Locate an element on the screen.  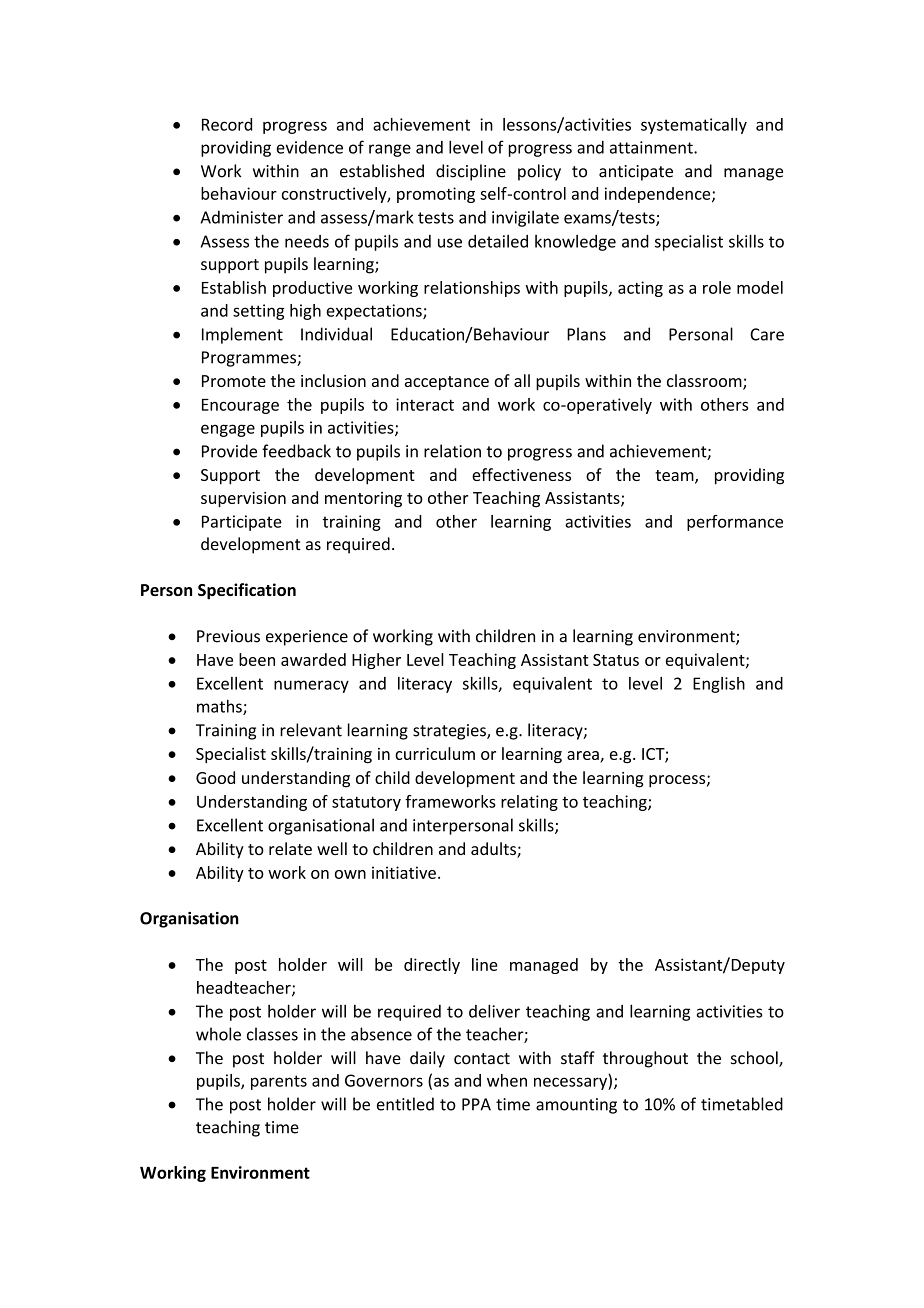
English is located at coordinates (719, 685).
